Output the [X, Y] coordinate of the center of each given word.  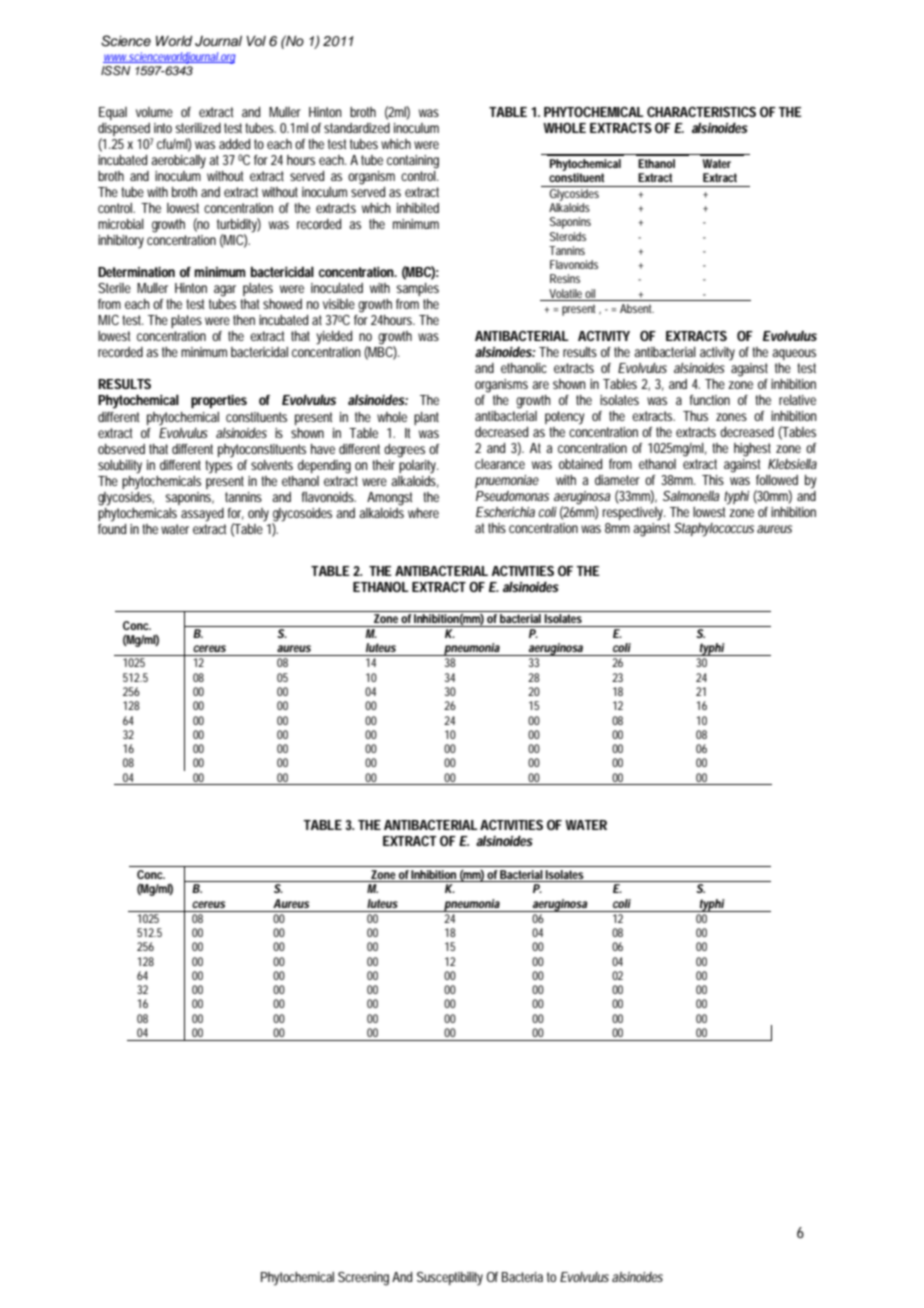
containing [413, 162]
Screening [363, 1279]
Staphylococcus [714, 530]
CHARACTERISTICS [701, 111]
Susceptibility [450, 1279]
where [423, 513]
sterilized [198, 128]
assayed [202, 515]
